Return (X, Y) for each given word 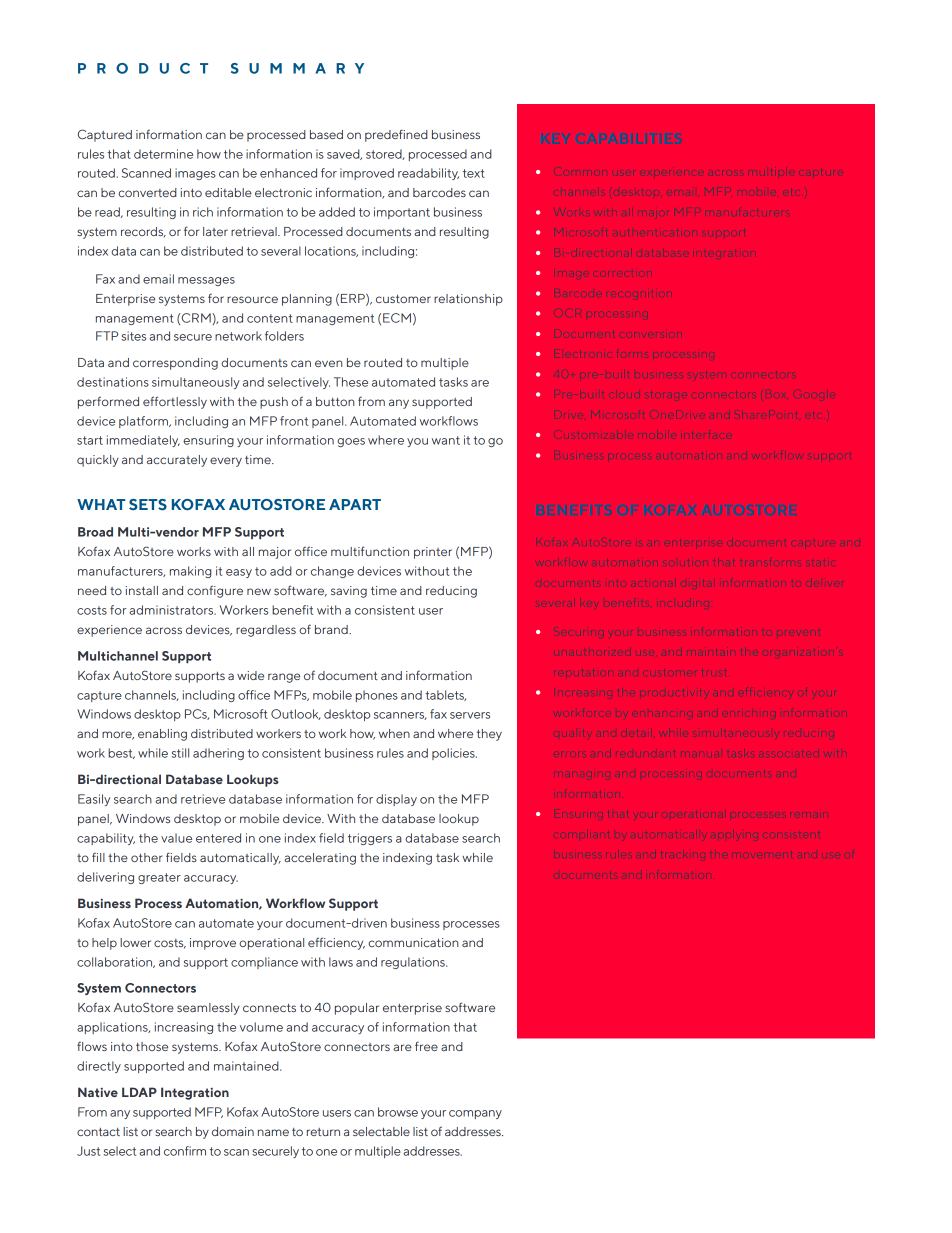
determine (163, 154)
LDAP (139, 1092)
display (396, 800)
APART (355, 504)
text (474, 173)
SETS (148, 504)
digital (696, 582)
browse (398, 1112)
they (489, 735)
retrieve (203, 799)
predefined (396, 135)
